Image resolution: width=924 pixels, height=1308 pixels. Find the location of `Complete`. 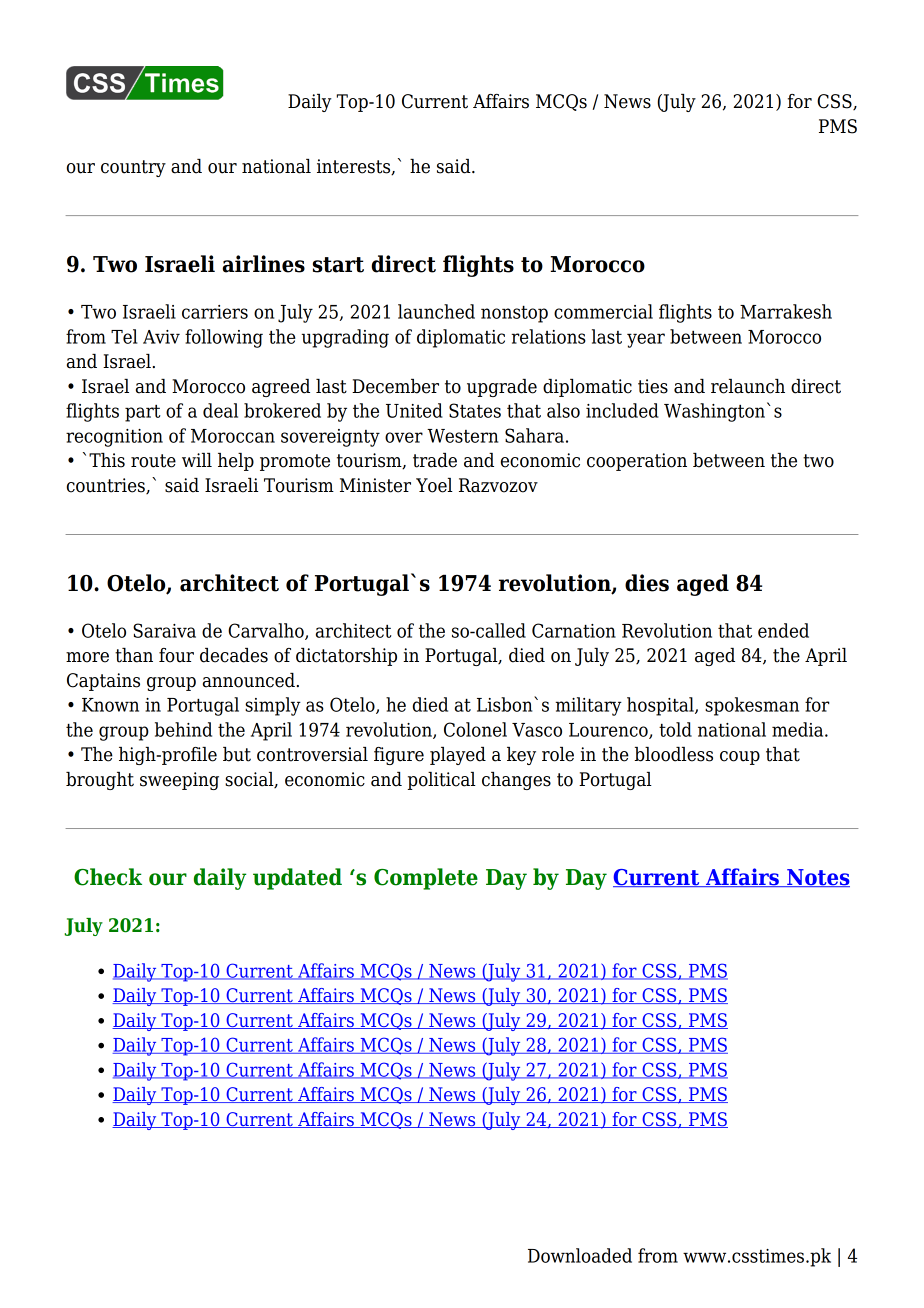

Complete is located at coordinates (426, 879).
